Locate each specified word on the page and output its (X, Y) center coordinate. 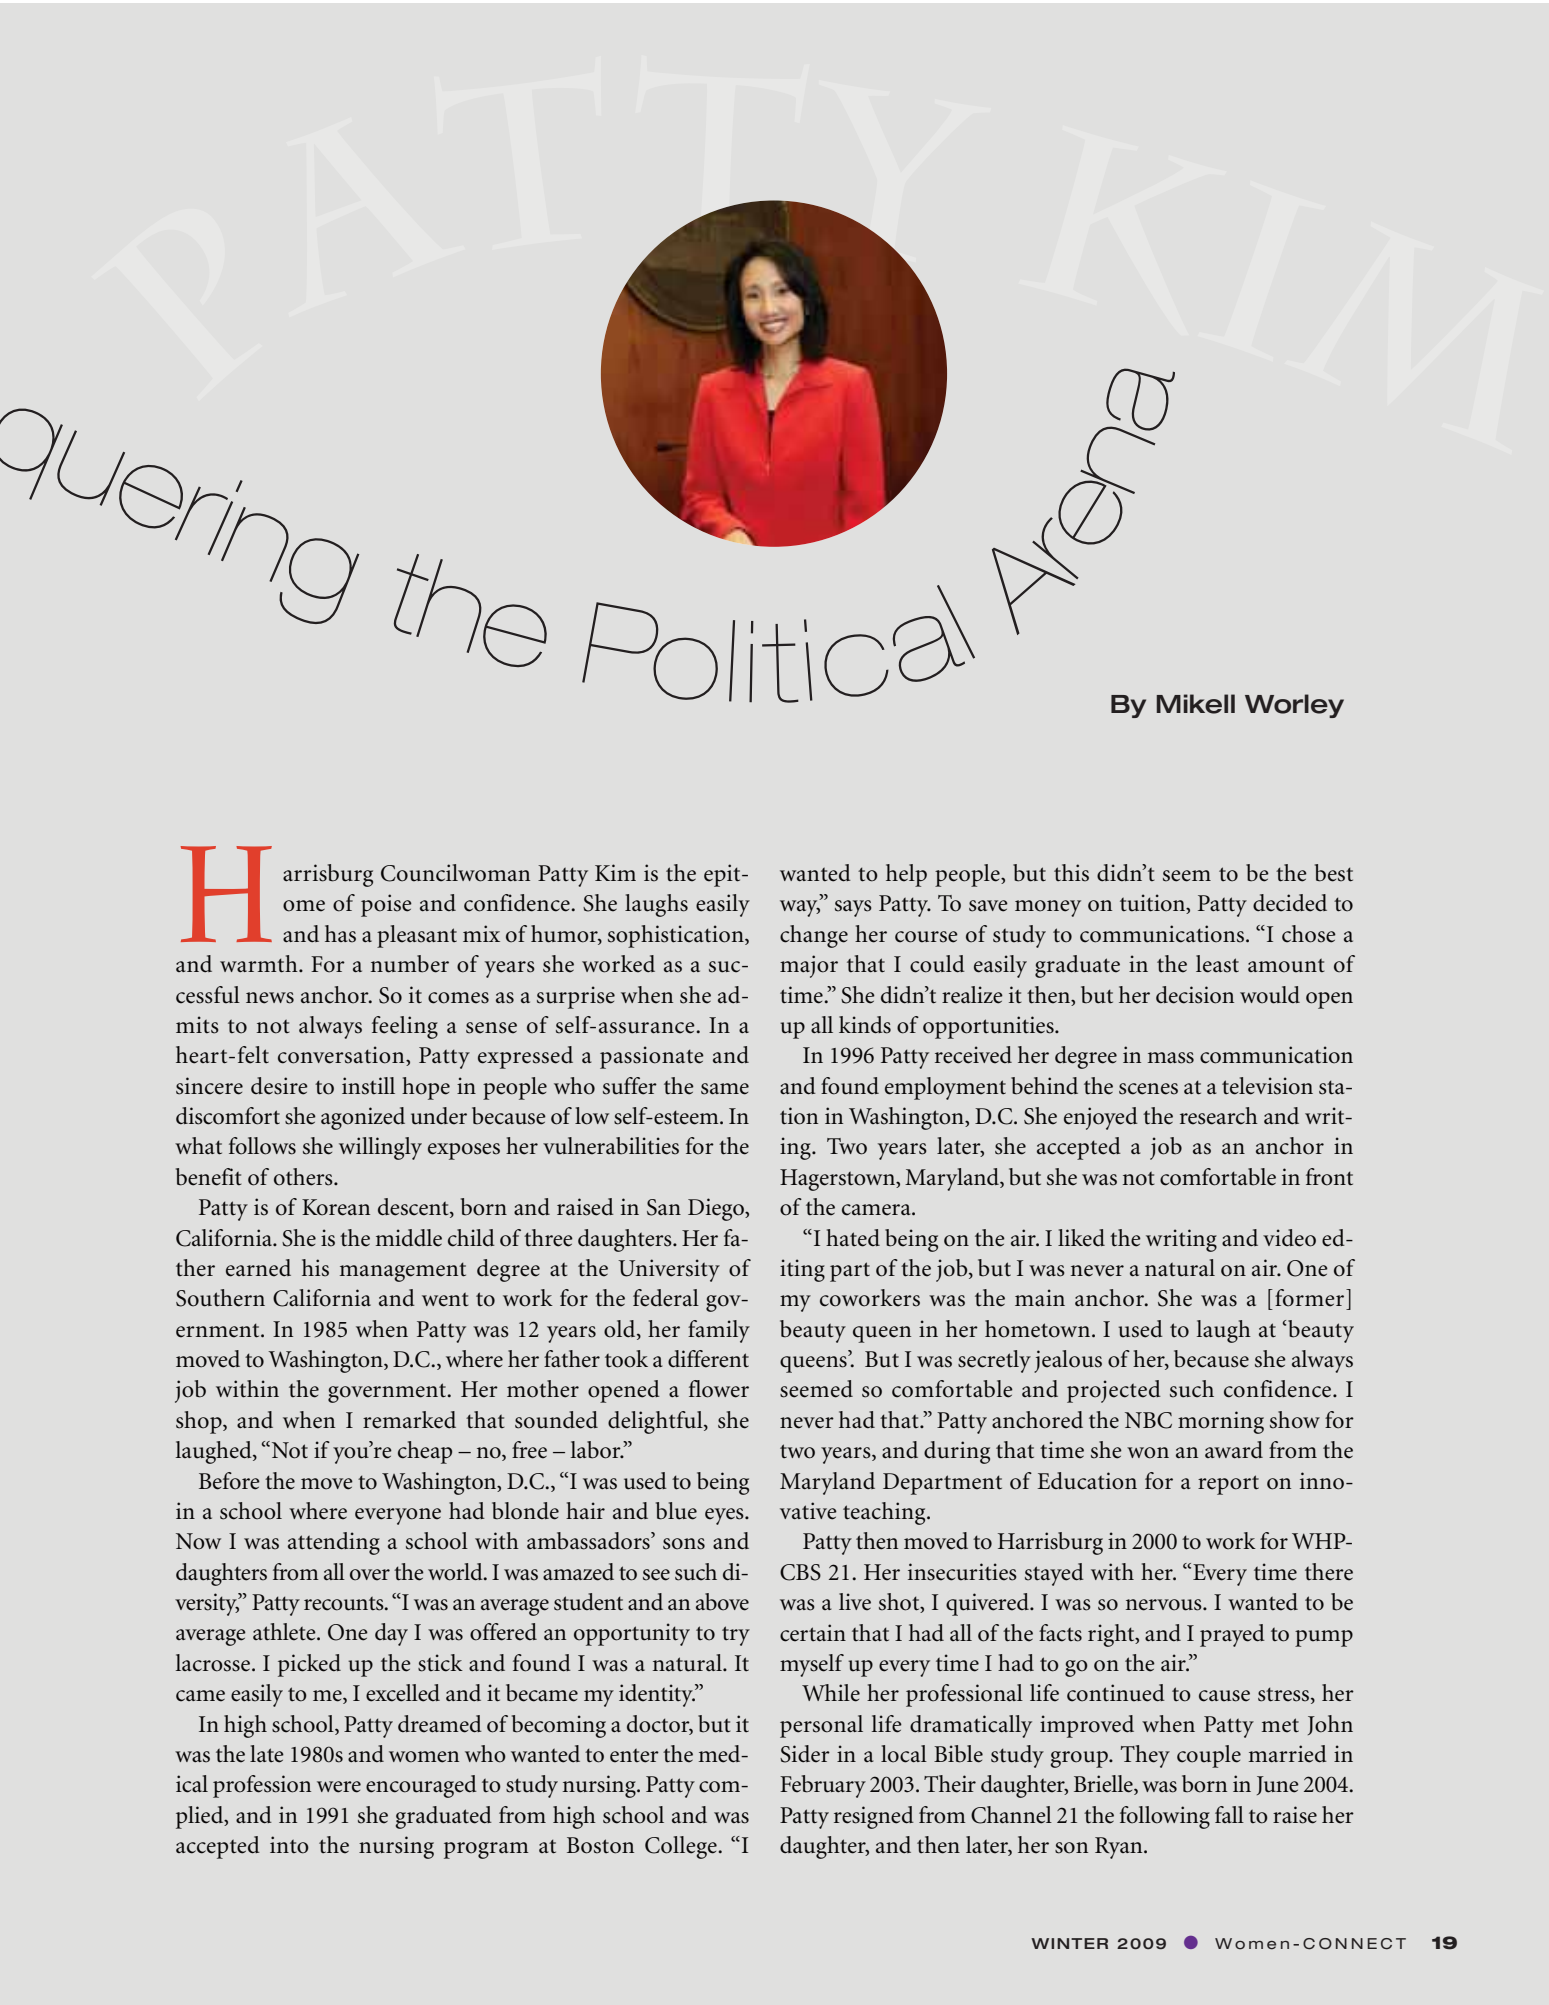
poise (386, 905)
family (719, 1331)
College (682, 1847)
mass (1171, 1058)
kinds (865, 1025)
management (403, 1272)
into (289, 1845)
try (736, 1636)
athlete (285, 1632)
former (1311, 1298)
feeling (405, 1027)
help (906, 875)
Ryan (1120, 1848)
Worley (1294, 706)
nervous (1165, 1605)
